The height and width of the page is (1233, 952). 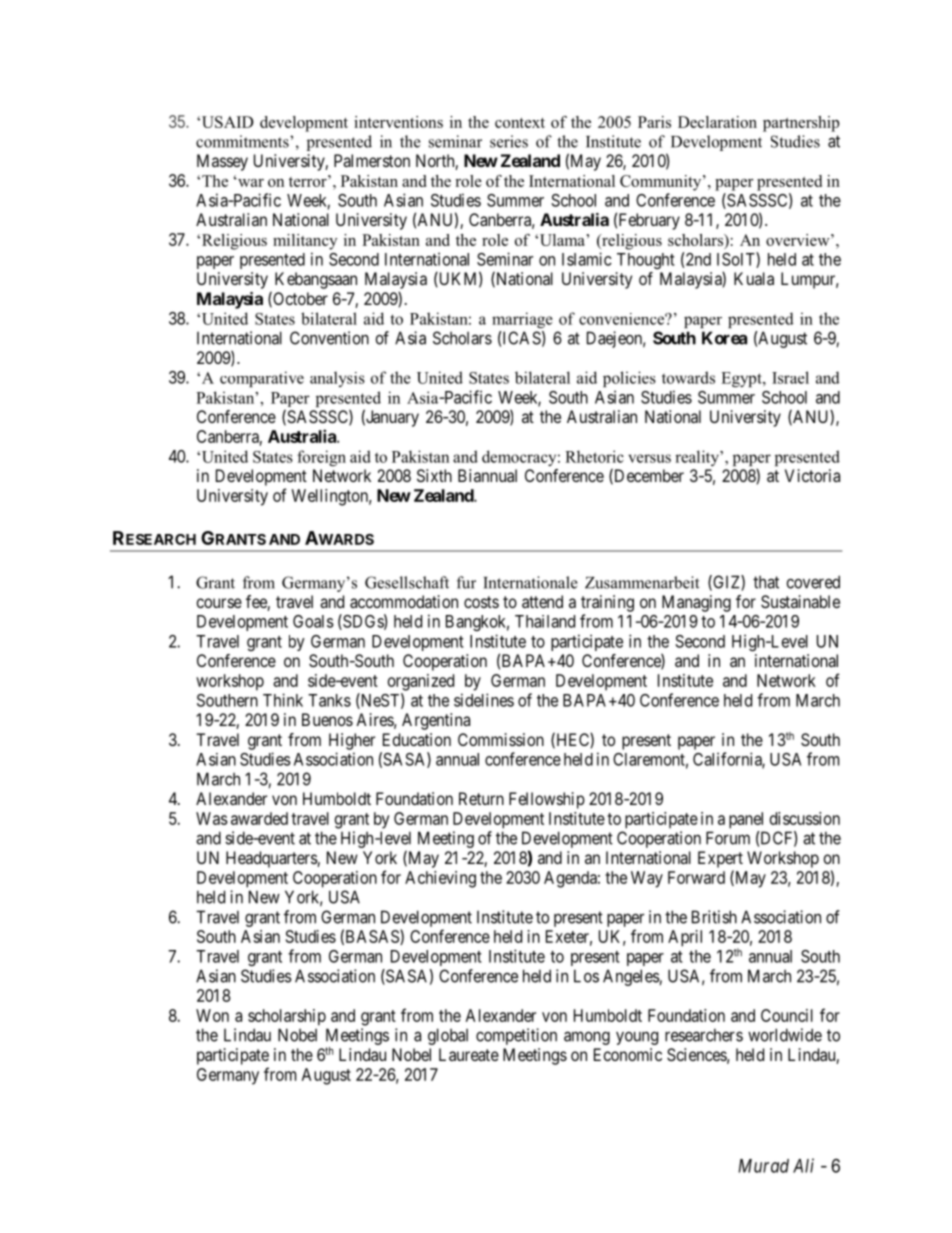 I want to click on panel, so click(x=746, y=820).
